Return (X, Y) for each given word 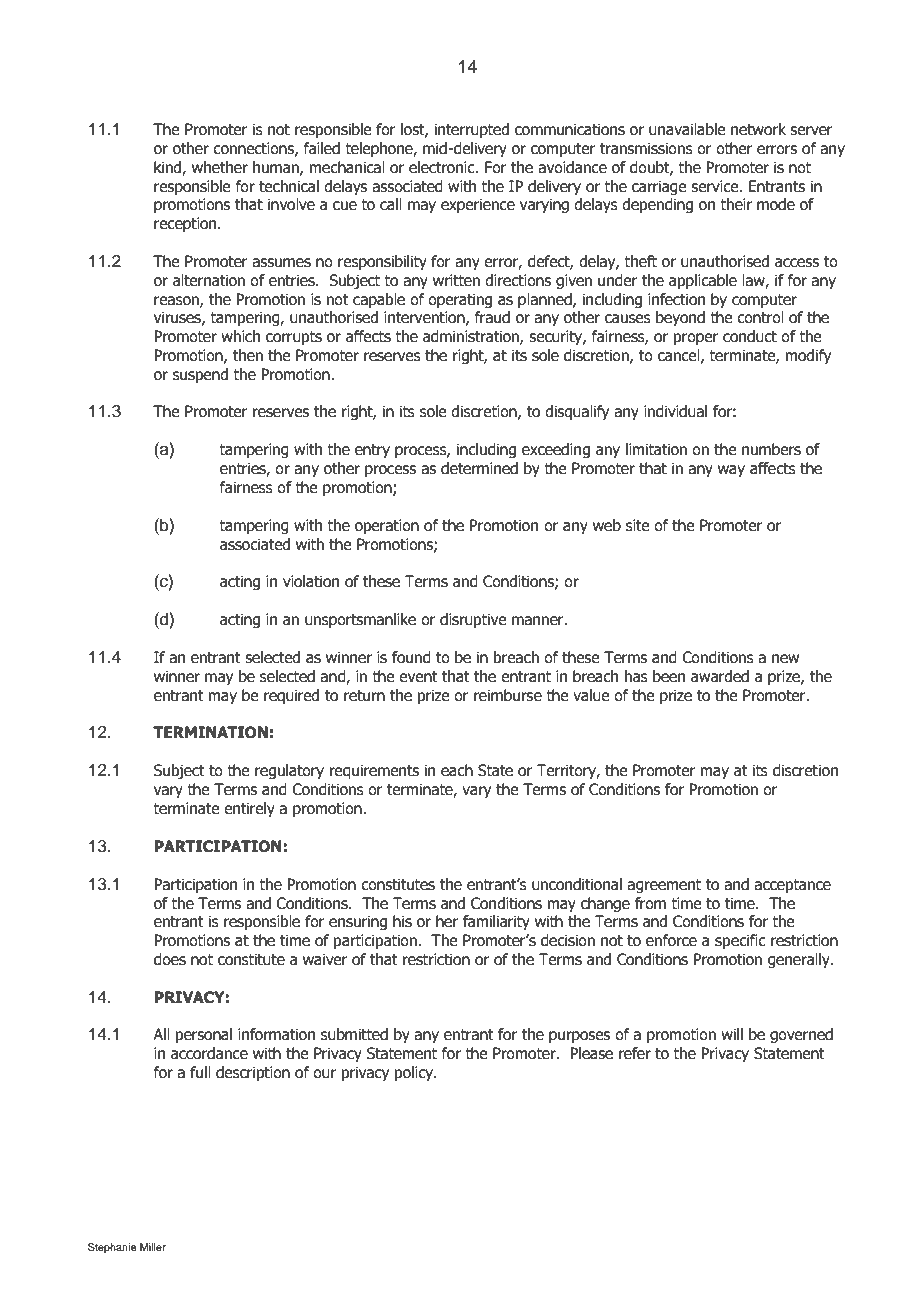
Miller (153, 1247)
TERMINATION (210, 732)
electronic (443, 167)
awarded (720, 676)
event (418, 677)
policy (415, 1073)
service (716, 186)
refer (635, 1053)
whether (220, 167)
